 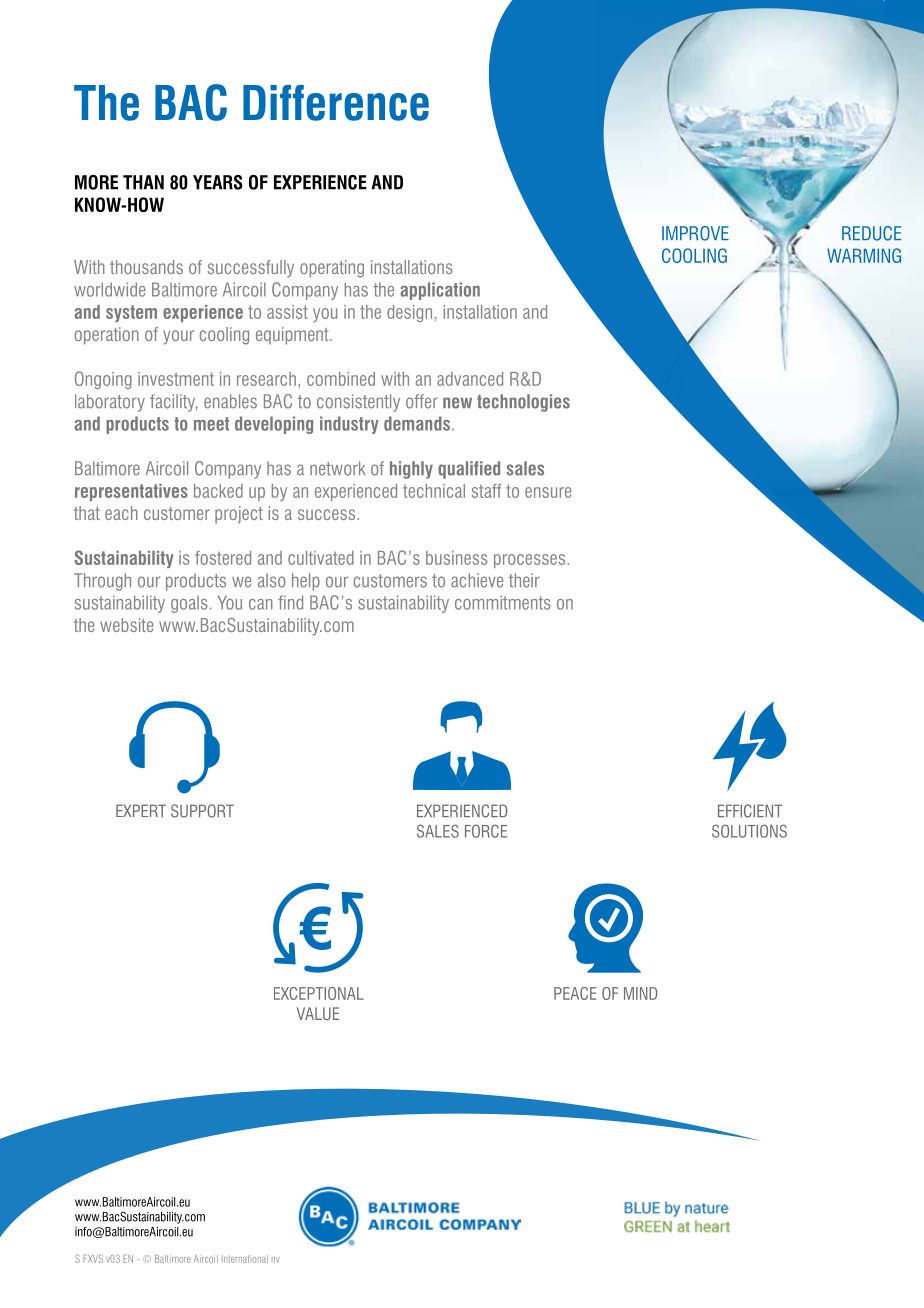 I want to click on International, so click(x=245, y=1259).
